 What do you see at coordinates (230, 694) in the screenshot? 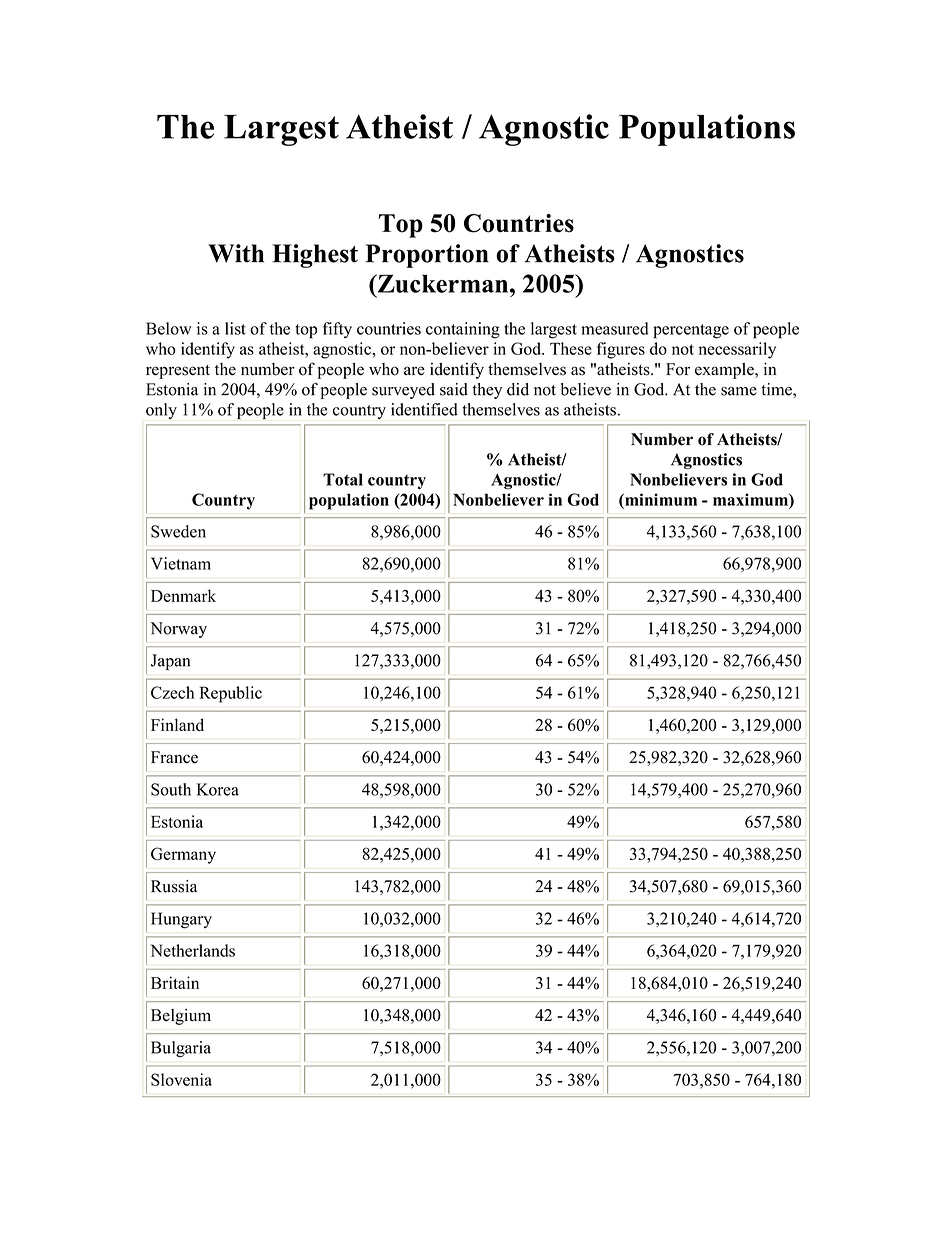
I see `Republic` at bounding box center [230, 694].
